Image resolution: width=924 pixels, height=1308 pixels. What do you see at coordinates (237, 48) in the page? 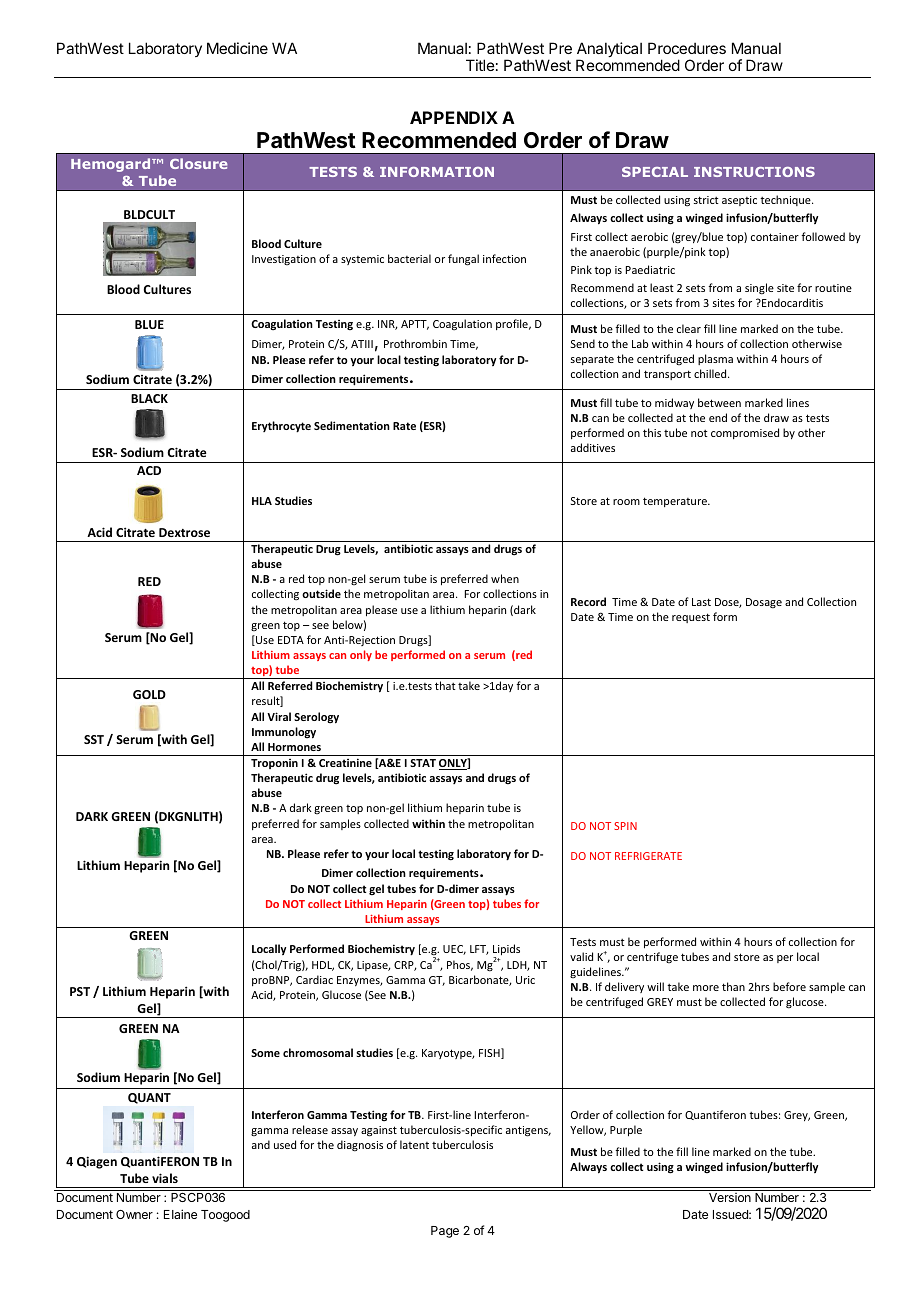
I see `Medicine` at bounding box center [237, 48].
